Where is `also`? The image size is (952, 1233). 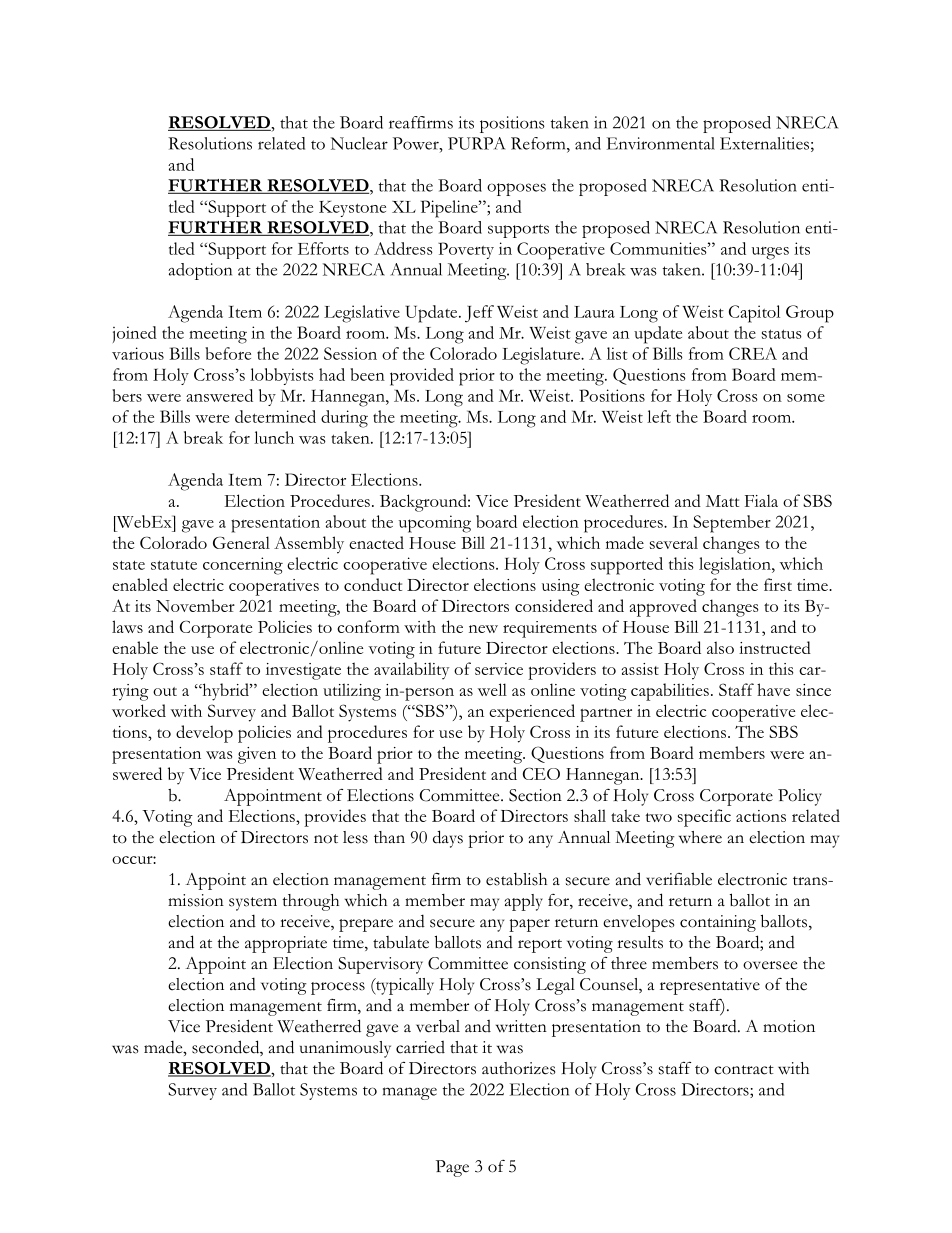
also is located at coordinates (720, 647).
